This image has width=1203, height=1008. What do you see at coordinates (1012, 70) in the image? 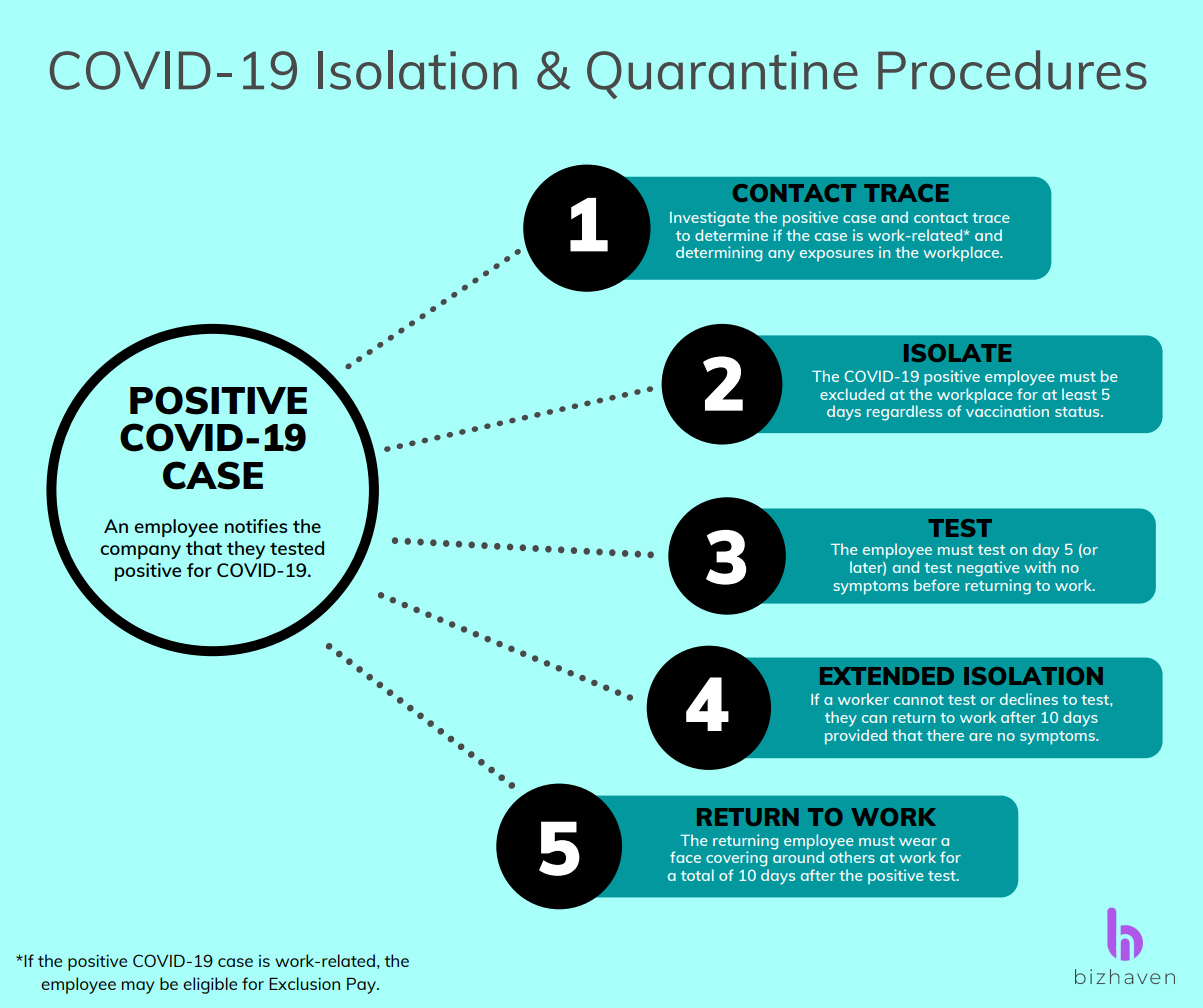
I see `Procedures` at bounding box center [1012, 70].
